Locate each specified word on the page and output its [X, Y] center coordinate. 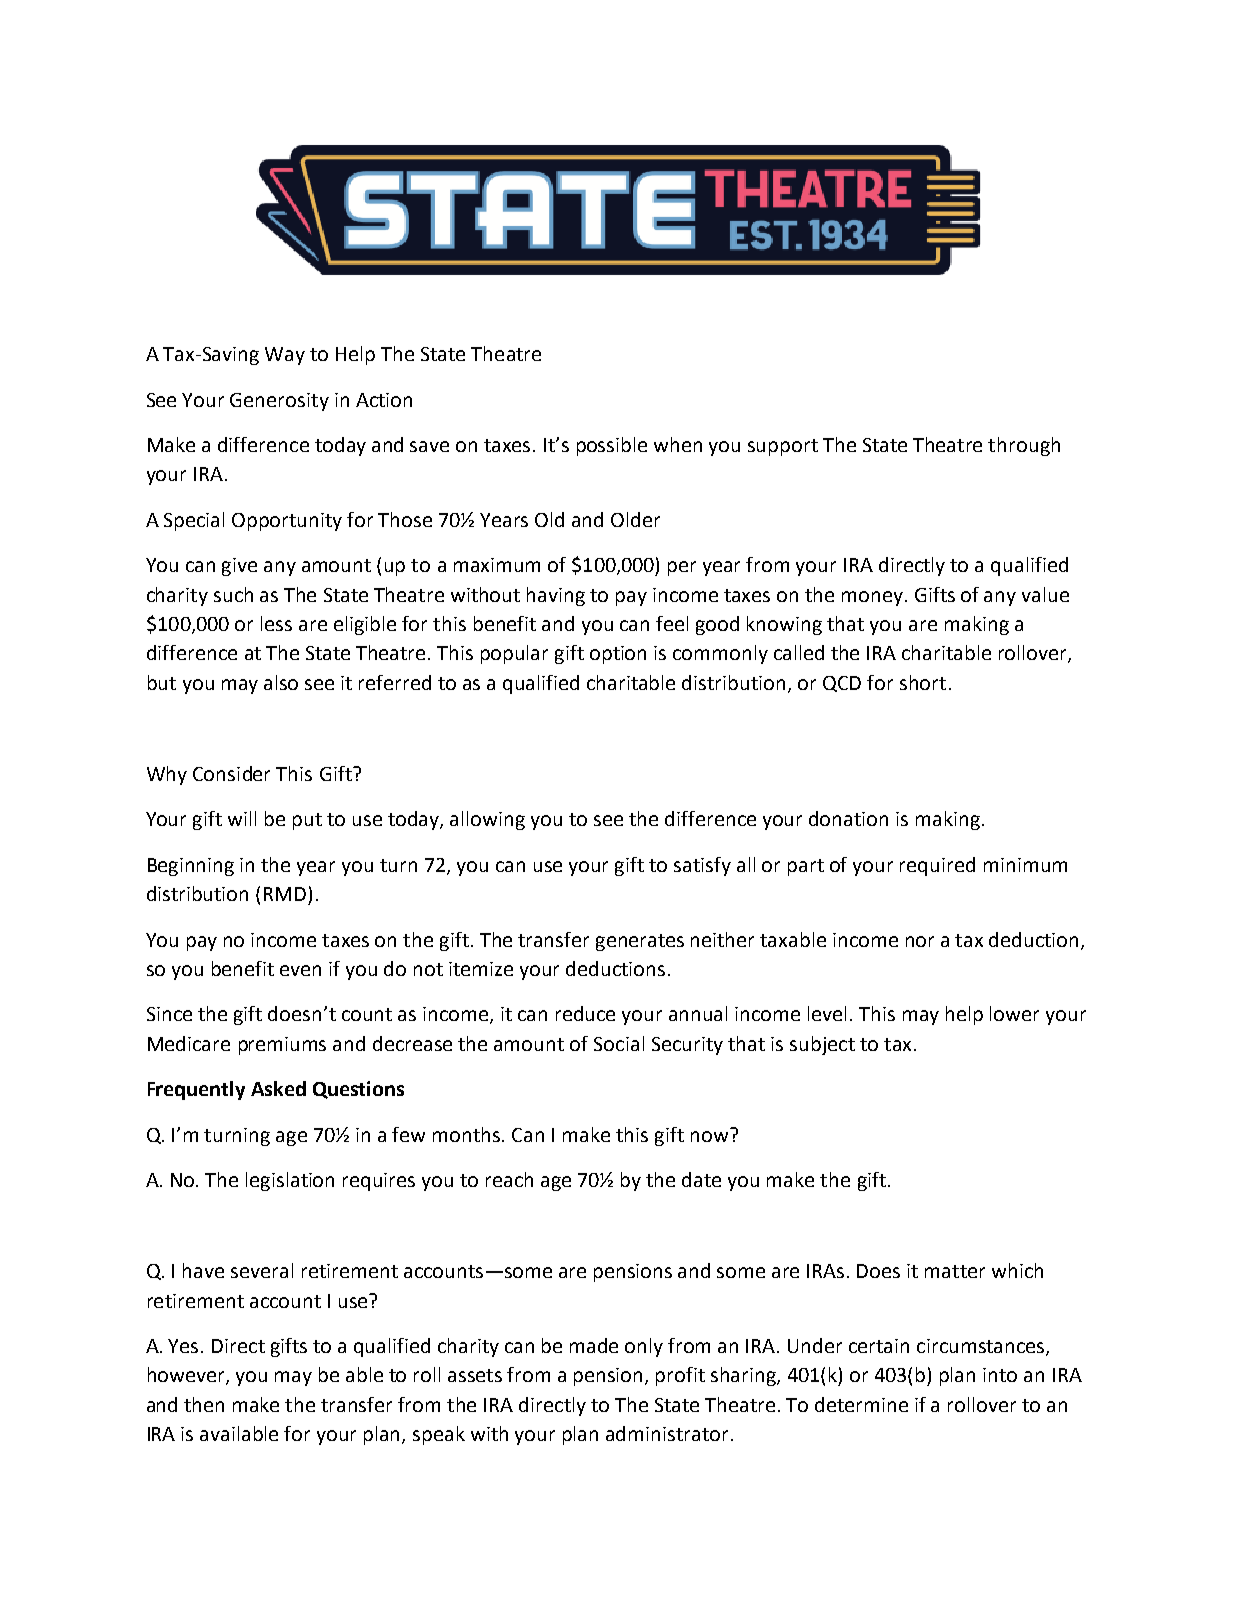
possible [612, 446]
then [204, 1404]
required [937, 866]
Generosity [279, 402]
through [1024, 446]
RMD [285, 894]
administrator [669, 1433]
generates [640, 942]
